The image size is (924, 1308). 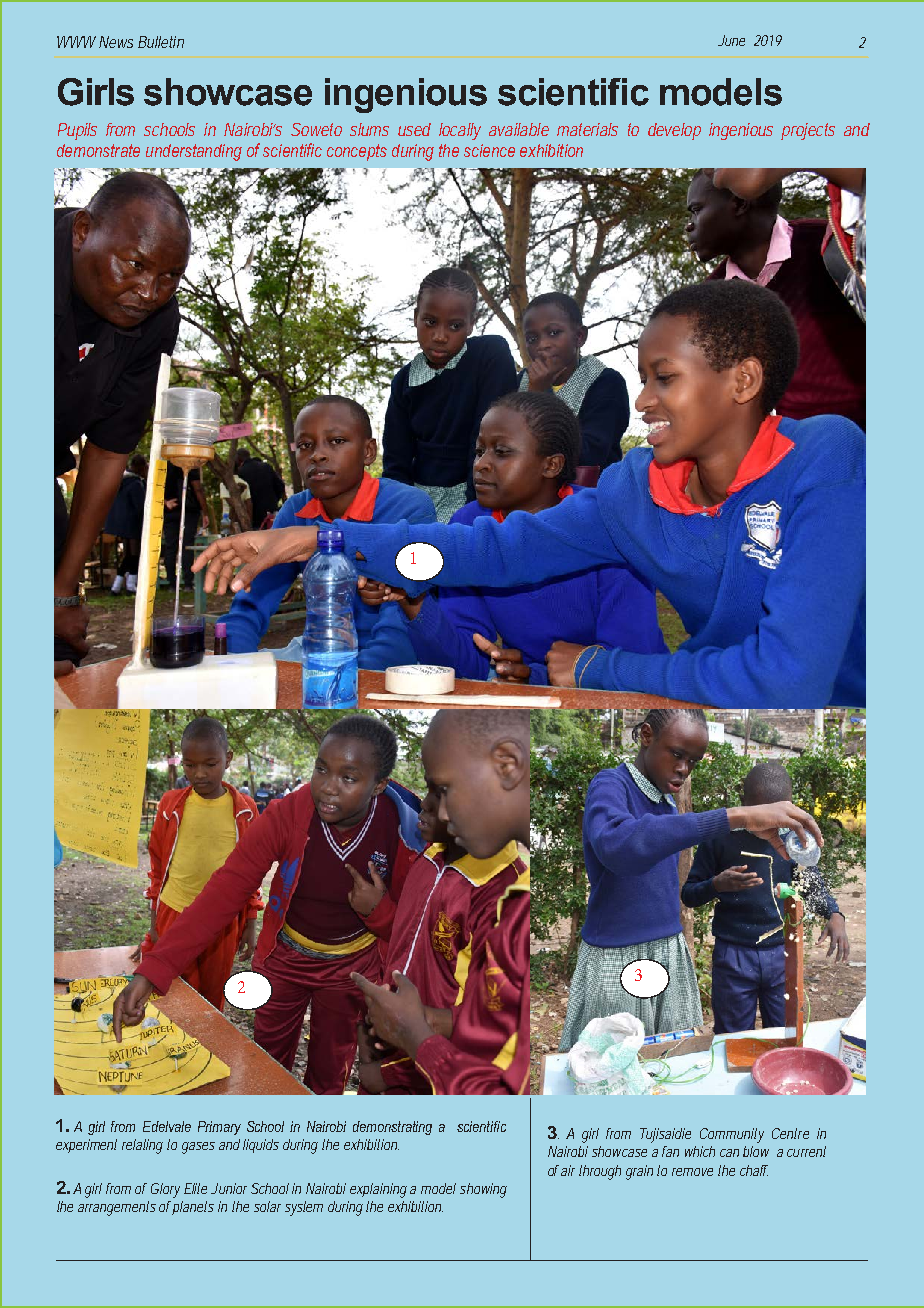 What do you see at coordinates (489, 150) in the document?
I see `science` at bounding box center [489, 150].
